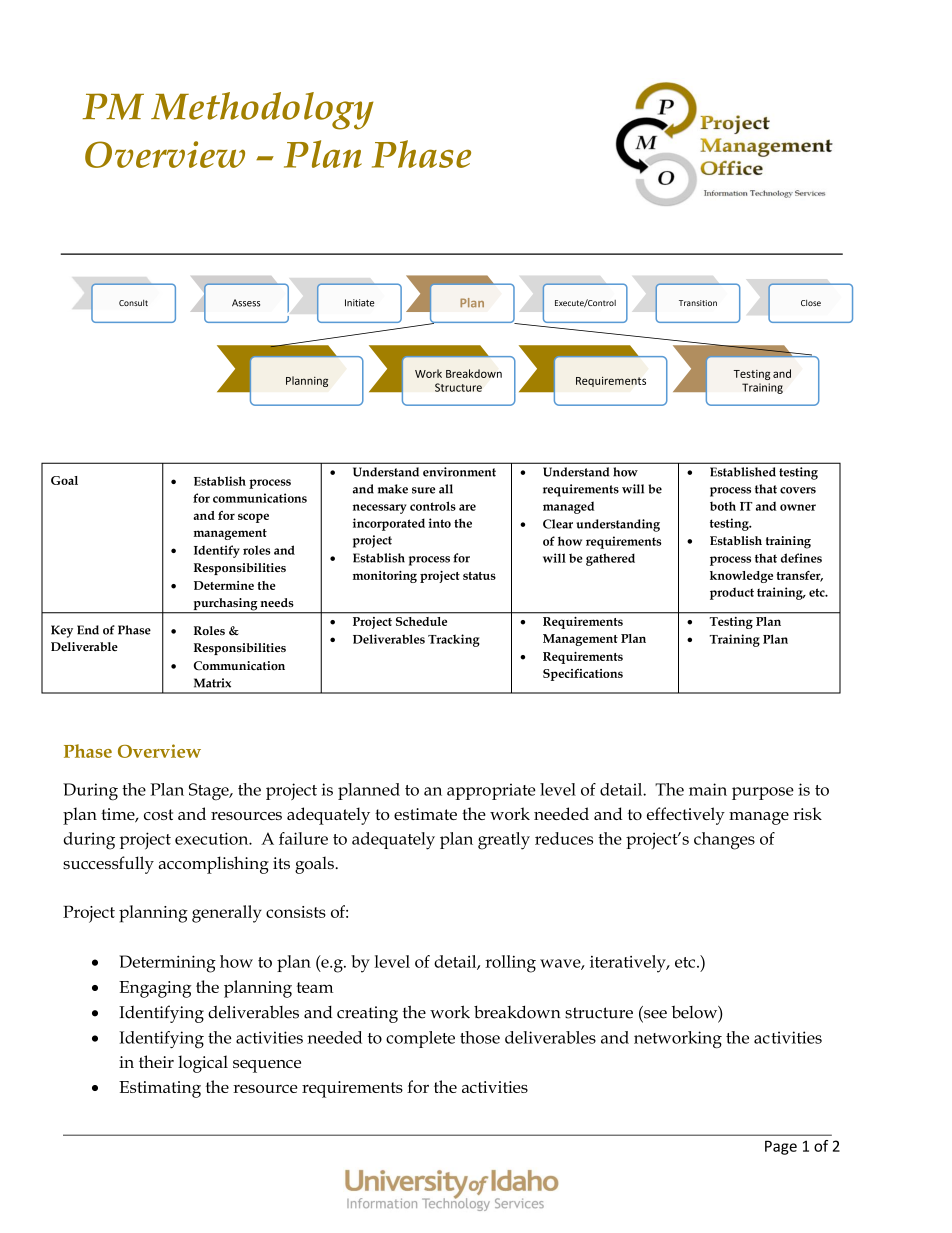 This page has width=952, height=1233. What do you see at coordinates (732, 593) in the page?
I see `product` at bounding box center [732, 593].
